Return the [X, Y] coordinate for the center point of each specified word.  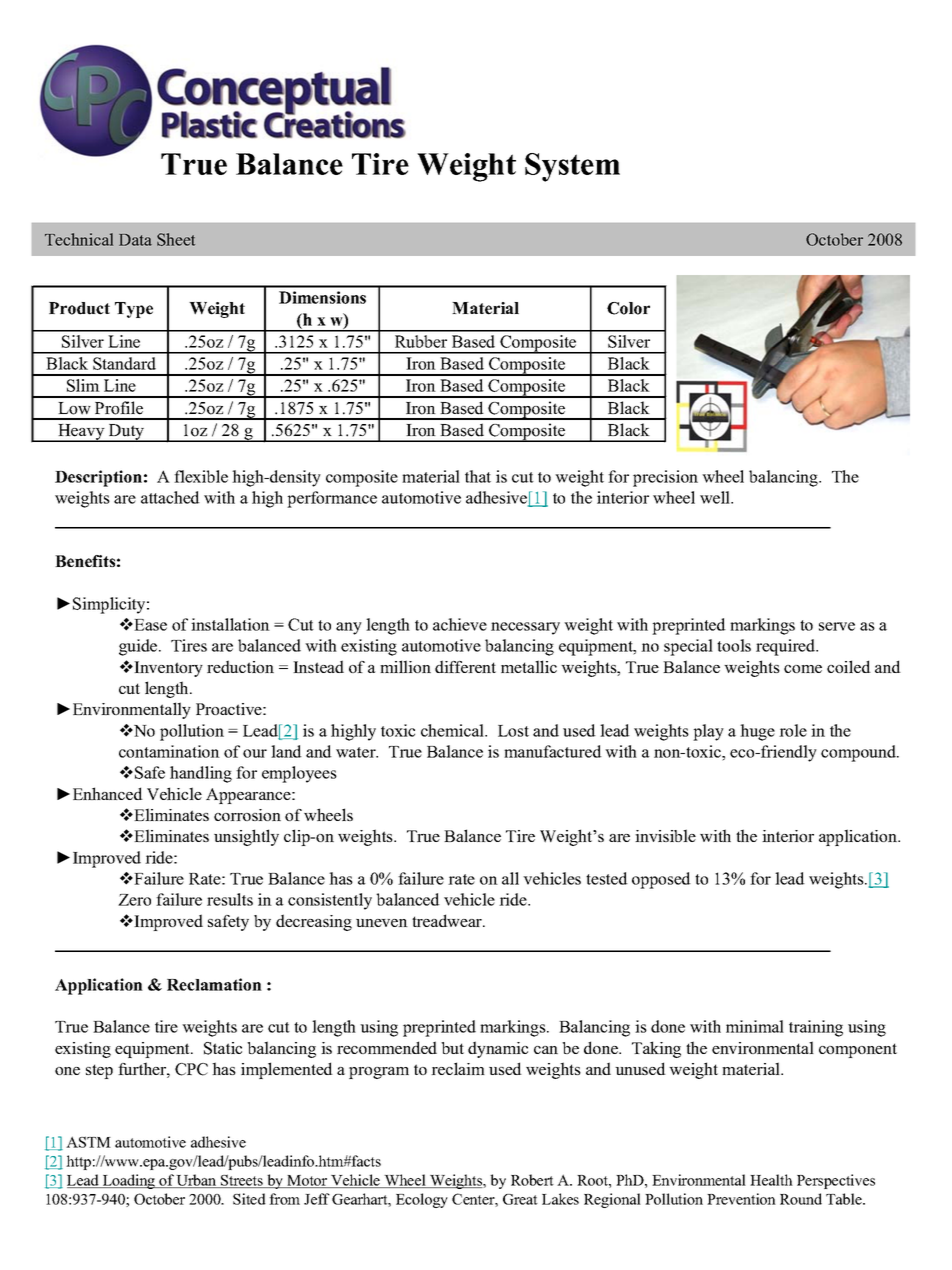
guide [139, 647]
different [465, 666]
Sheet [176, 239]
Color [628, 308]
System [572, 167]
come [803, 669]
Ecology [422, 1200]
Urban [197, 1181]
